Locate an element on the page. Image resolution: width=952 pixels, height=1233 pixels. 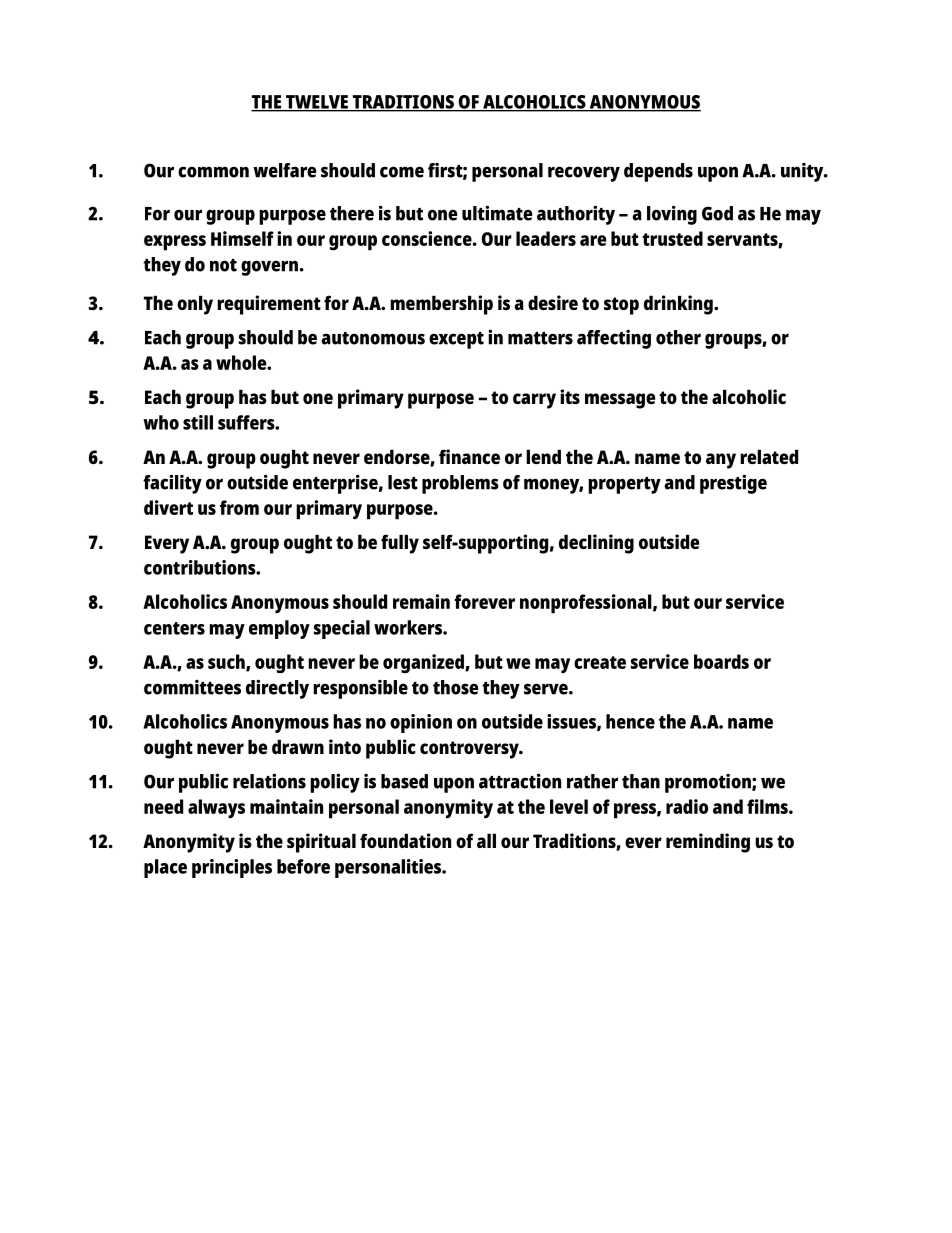
principles is located at coordinates (232, 868).
